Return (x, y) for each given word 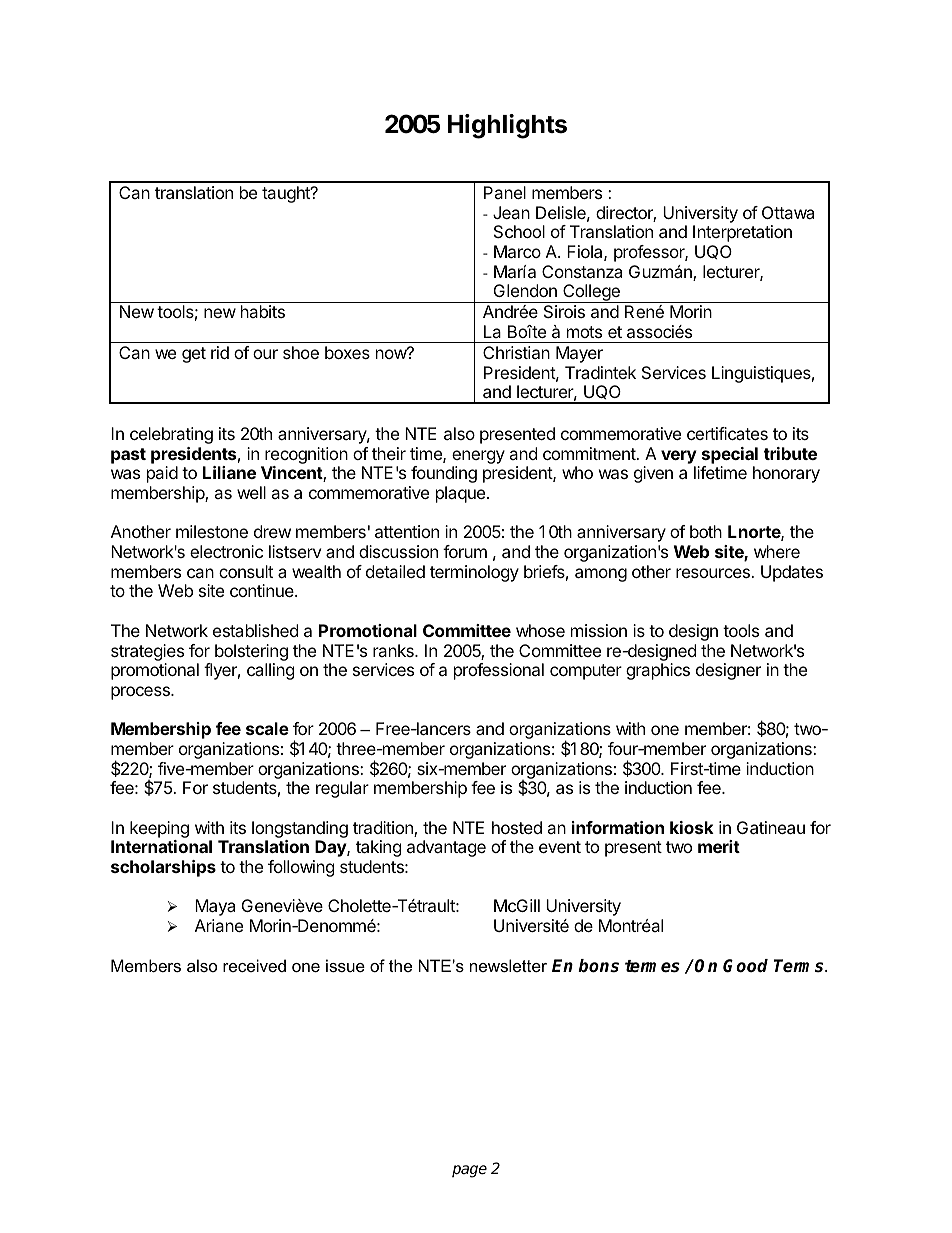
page (469, 1171)
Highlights (507, 126)
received (254, 965)
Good (745, 966)
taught (287, 194)
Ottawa (788, 212)
